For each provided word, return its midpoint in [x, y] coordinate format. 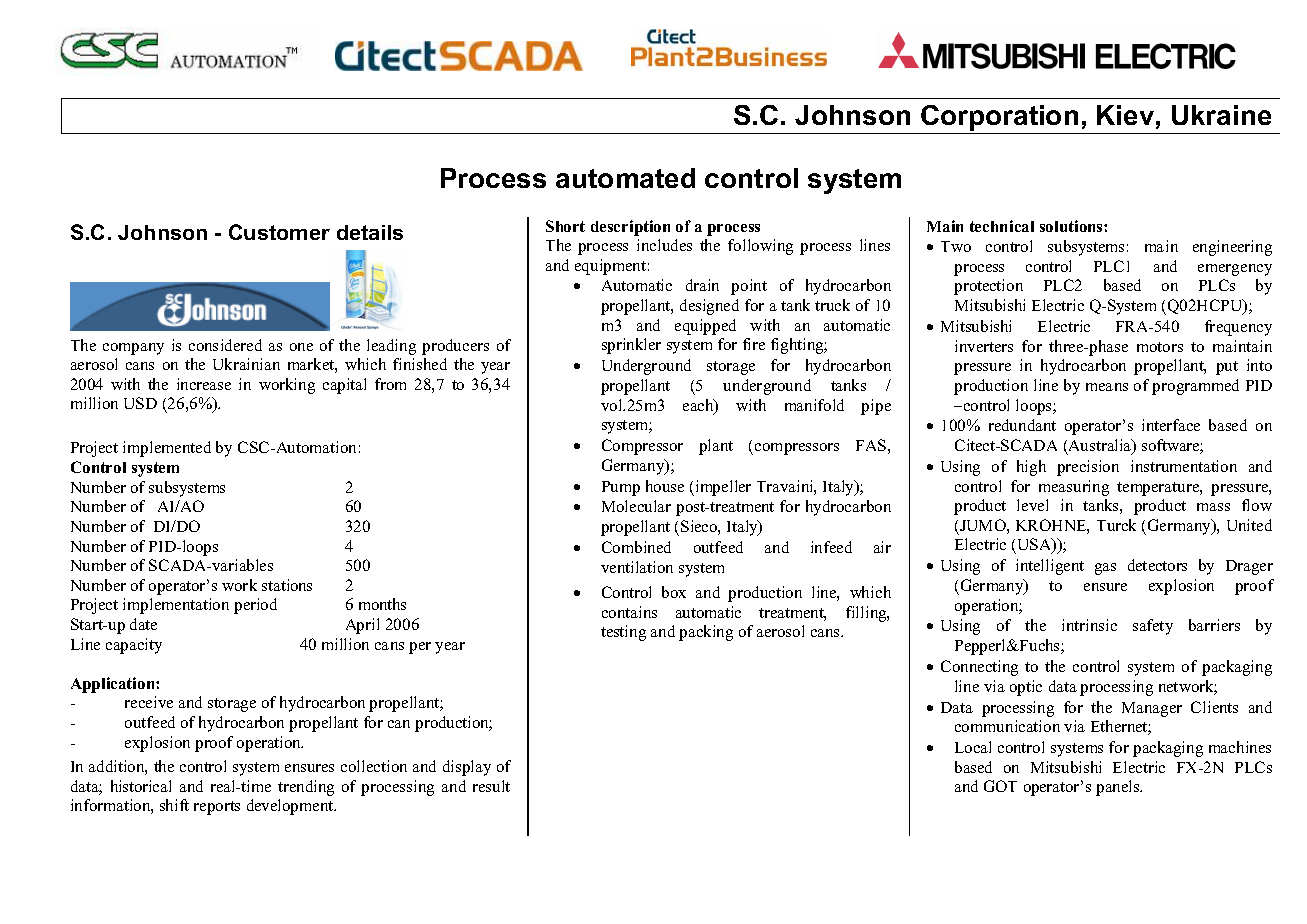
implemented [167, 449]
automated [625, 178]
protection [988, 287]
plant [716, 447]
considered [225, 345]
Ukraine [1221, 115]
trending [306, 788]
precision [1088, 468]
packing [706, 633]
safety [1153, 627]
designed [709, 307]
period [255, 606]
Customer [279, 232]
